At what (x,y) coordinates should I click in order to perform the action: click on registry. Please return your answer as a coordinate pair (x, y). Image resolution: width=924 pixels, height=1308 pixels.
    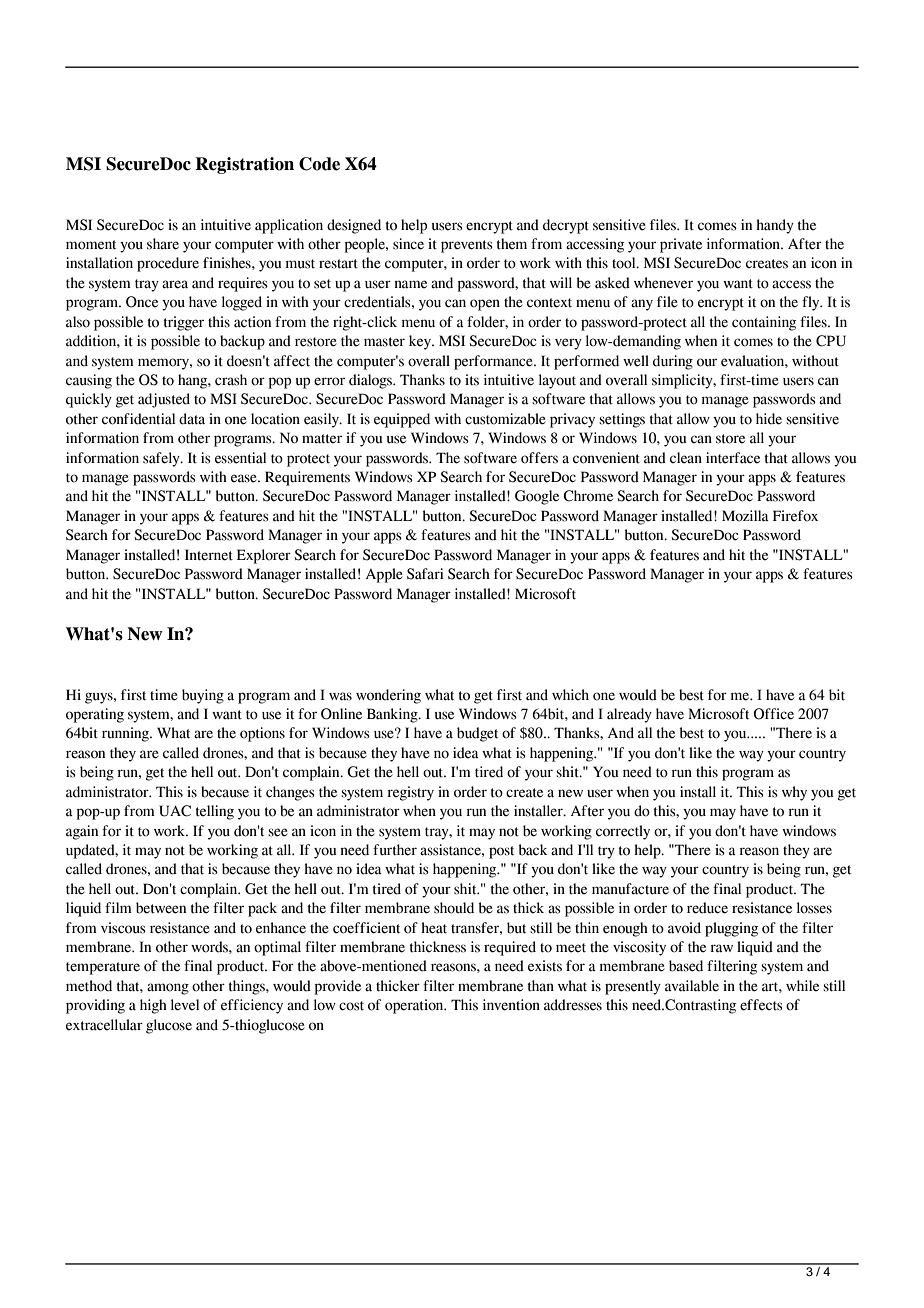
    Looking at the image, I should click on (410, 793).
